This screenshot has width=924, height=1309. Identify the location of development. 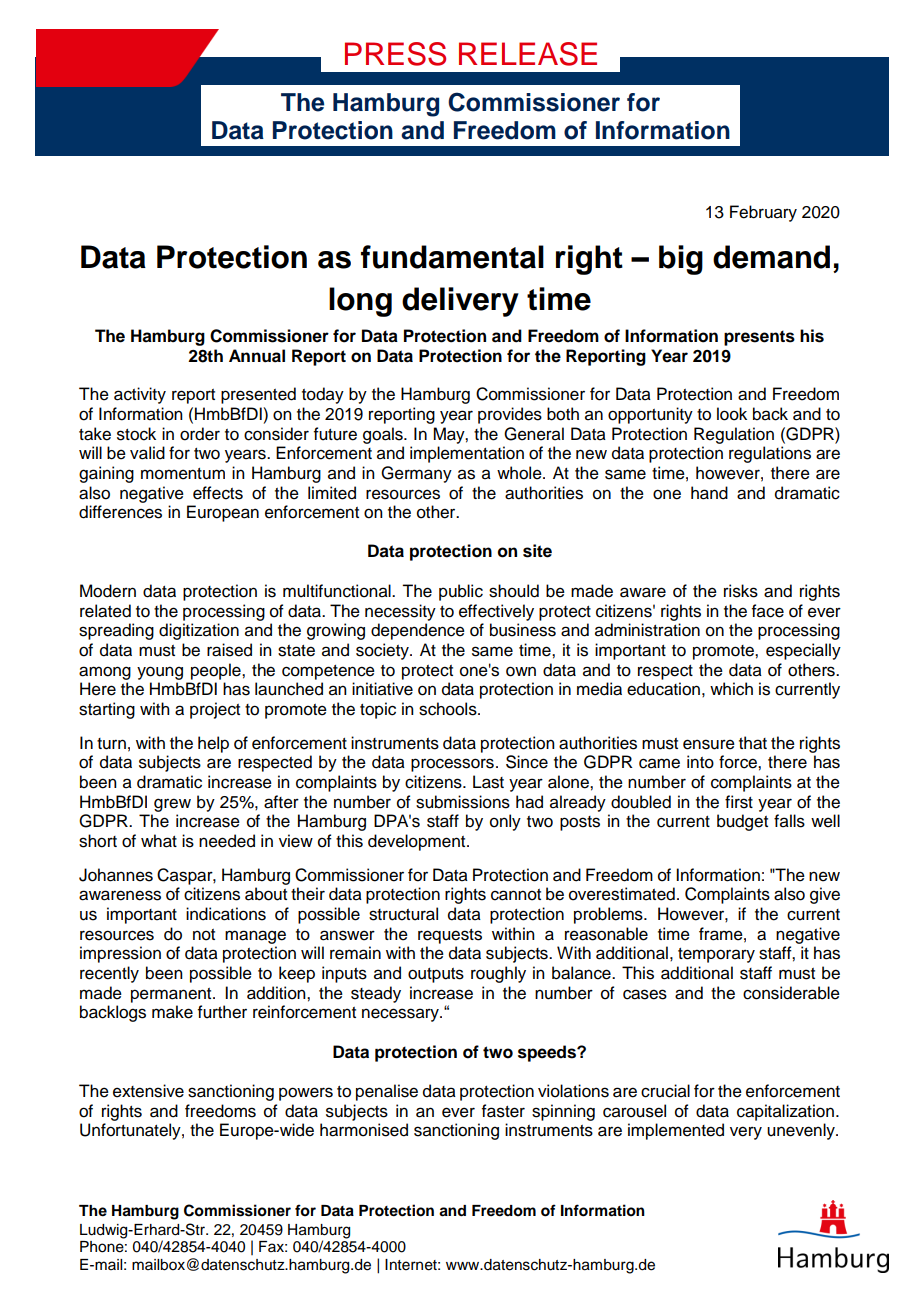
(418, 842).
